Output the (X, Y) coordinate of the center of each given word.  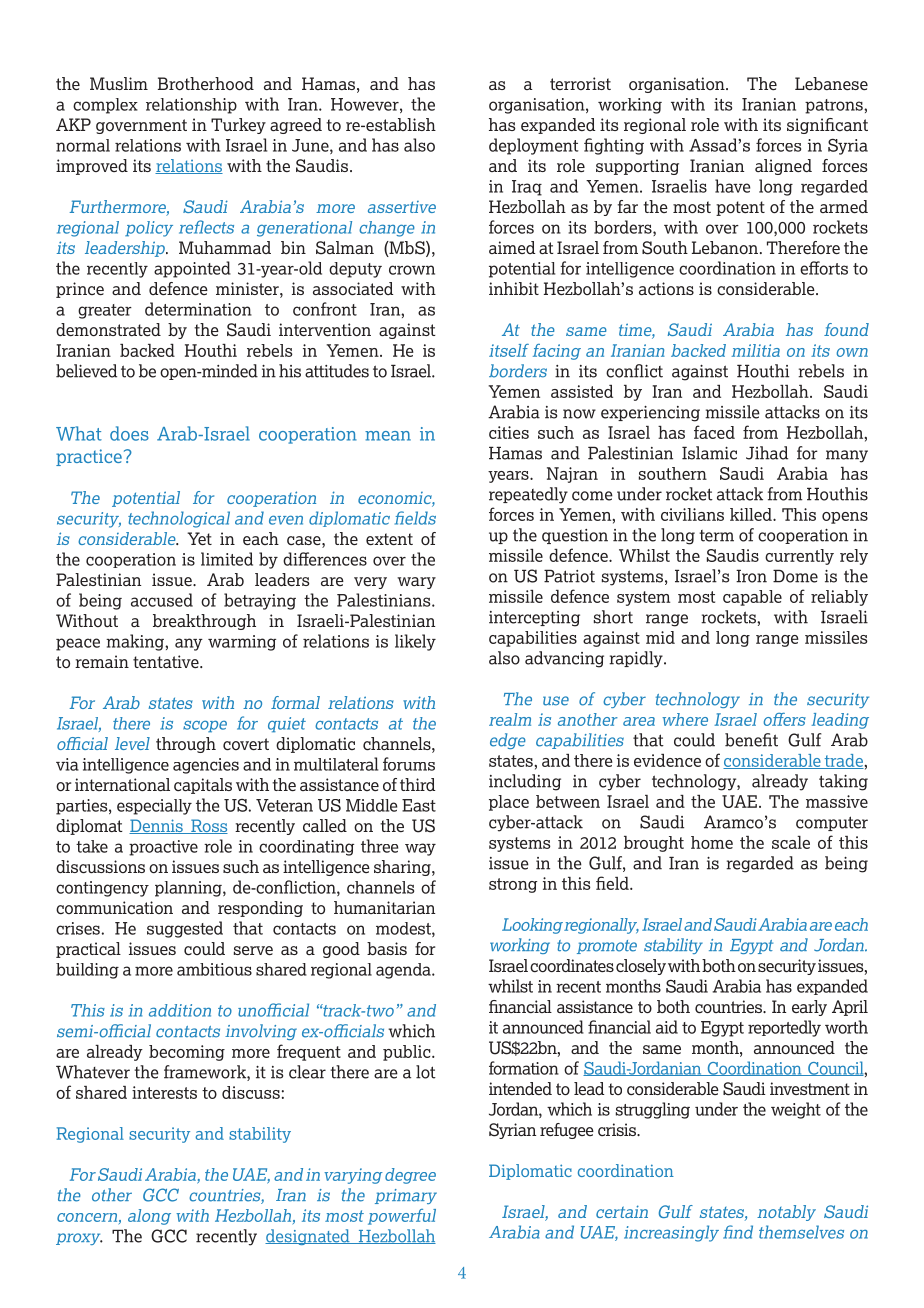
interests (164, 1092)
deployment (533, 146)
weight (796, 1110)
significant (827, 126)
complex (105, 106)
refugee (567, 1131)
